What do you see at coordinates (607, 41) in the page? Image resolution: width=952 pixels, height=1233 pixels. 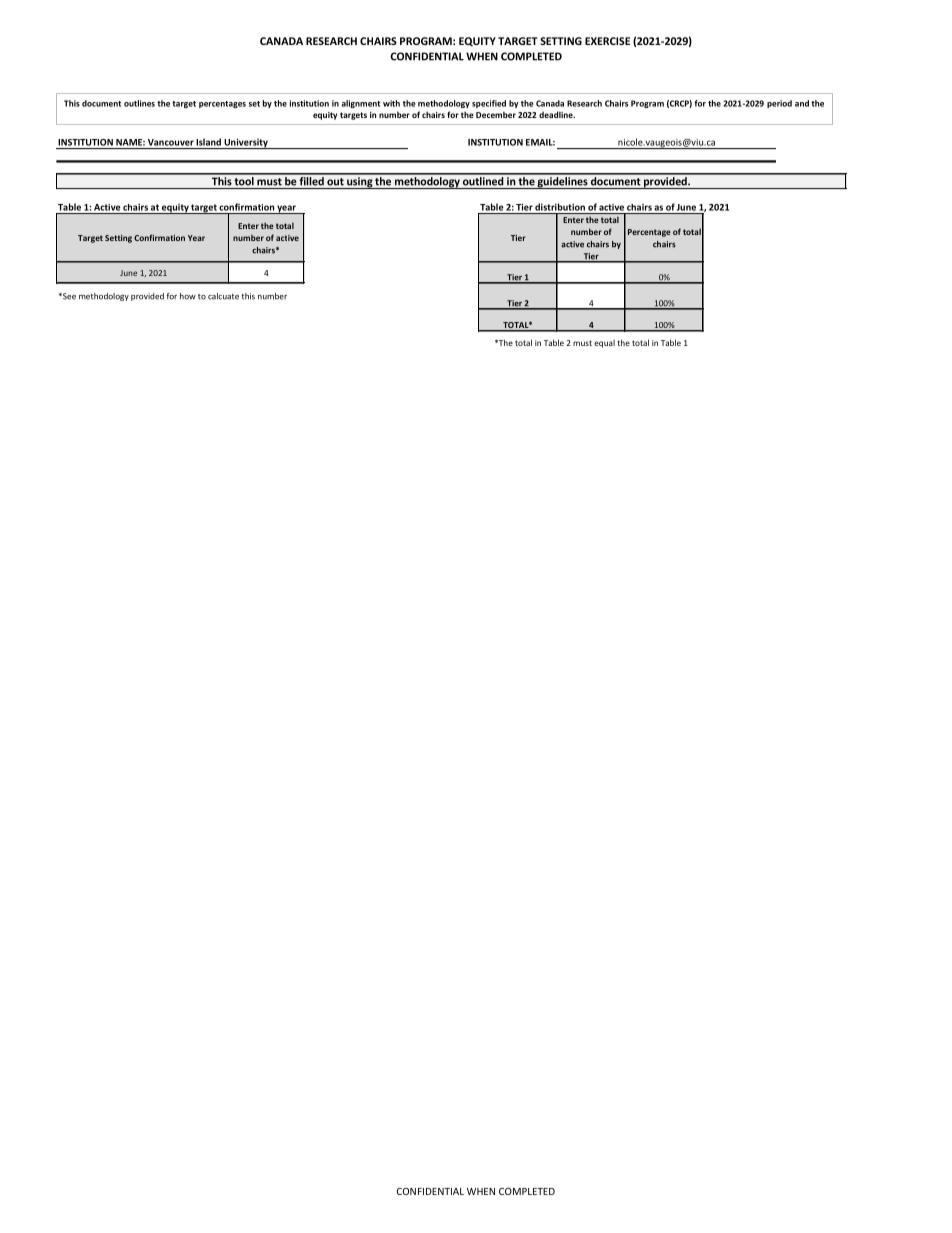 I see `EXERCISE` at bounding box center [607, 41].
